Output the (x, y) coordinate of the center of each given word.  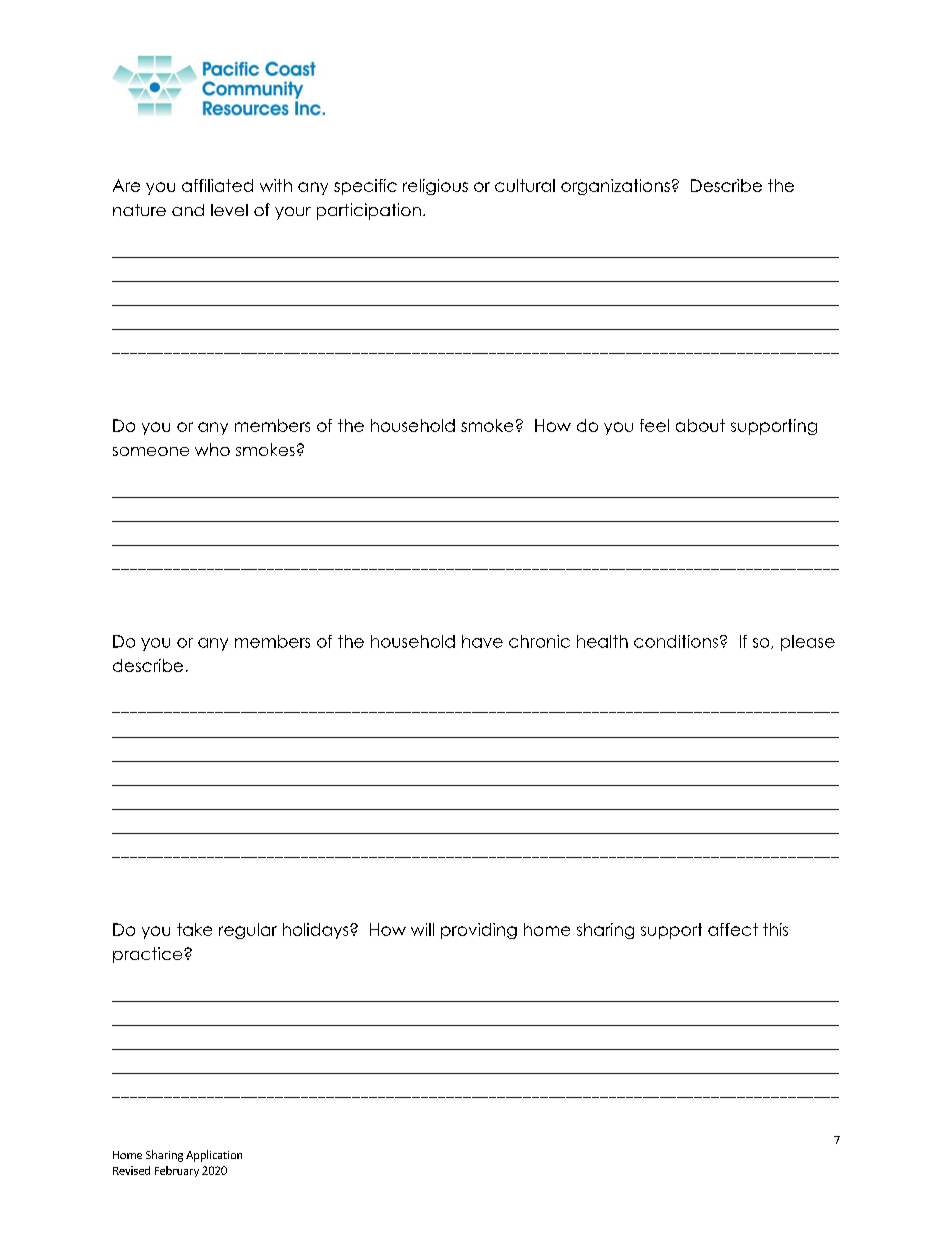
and (188, 210)
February (177, 1171)
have (482, 641)
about (700, 425)
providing (479, 931)
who (212, 449)
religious (435, 187)
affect (733, 929)
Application (214, 1156)
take (194, 929)
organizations (615, 187)
